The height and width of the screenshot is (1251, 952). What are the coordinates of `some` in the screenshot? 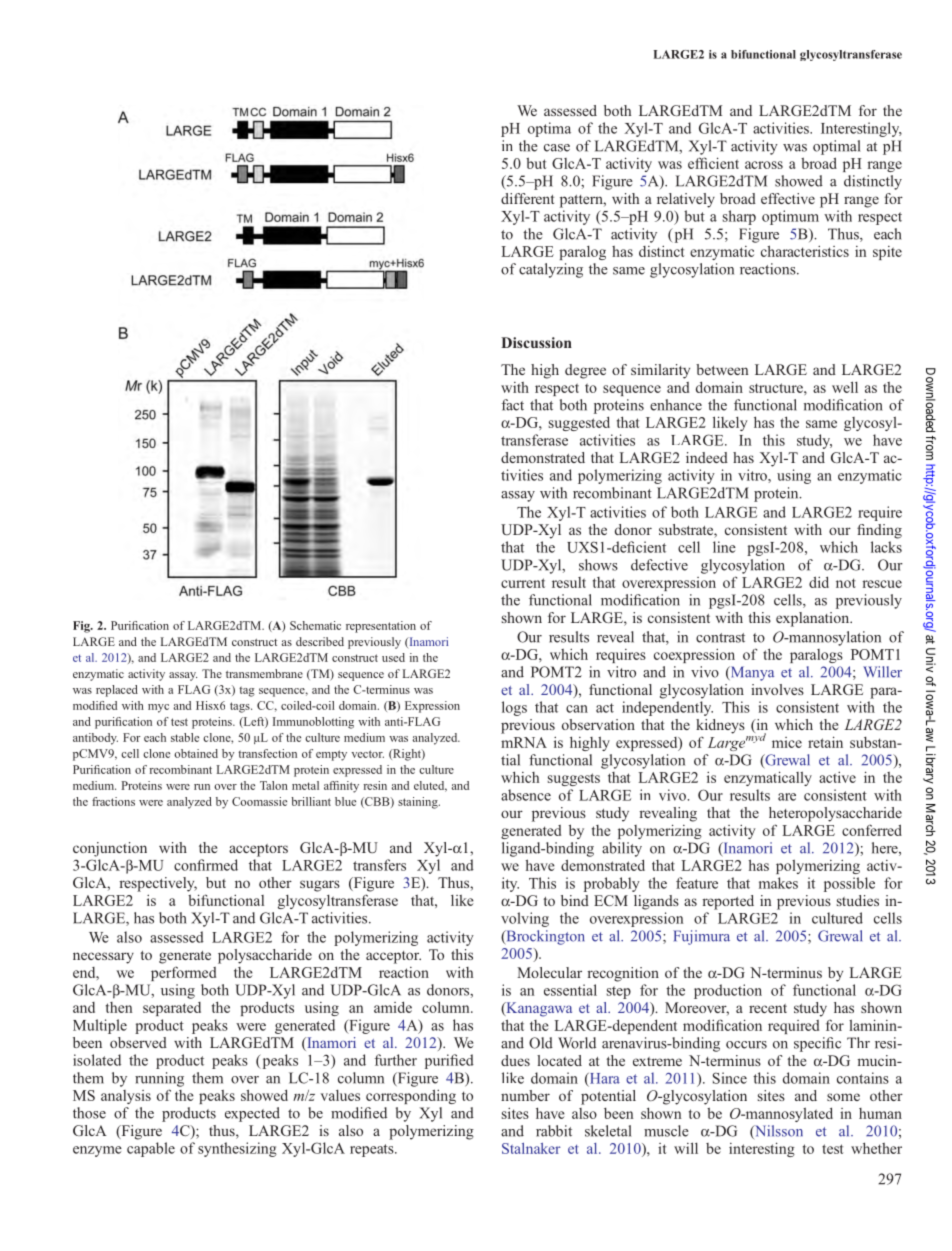 It's located at (843, 1097).
